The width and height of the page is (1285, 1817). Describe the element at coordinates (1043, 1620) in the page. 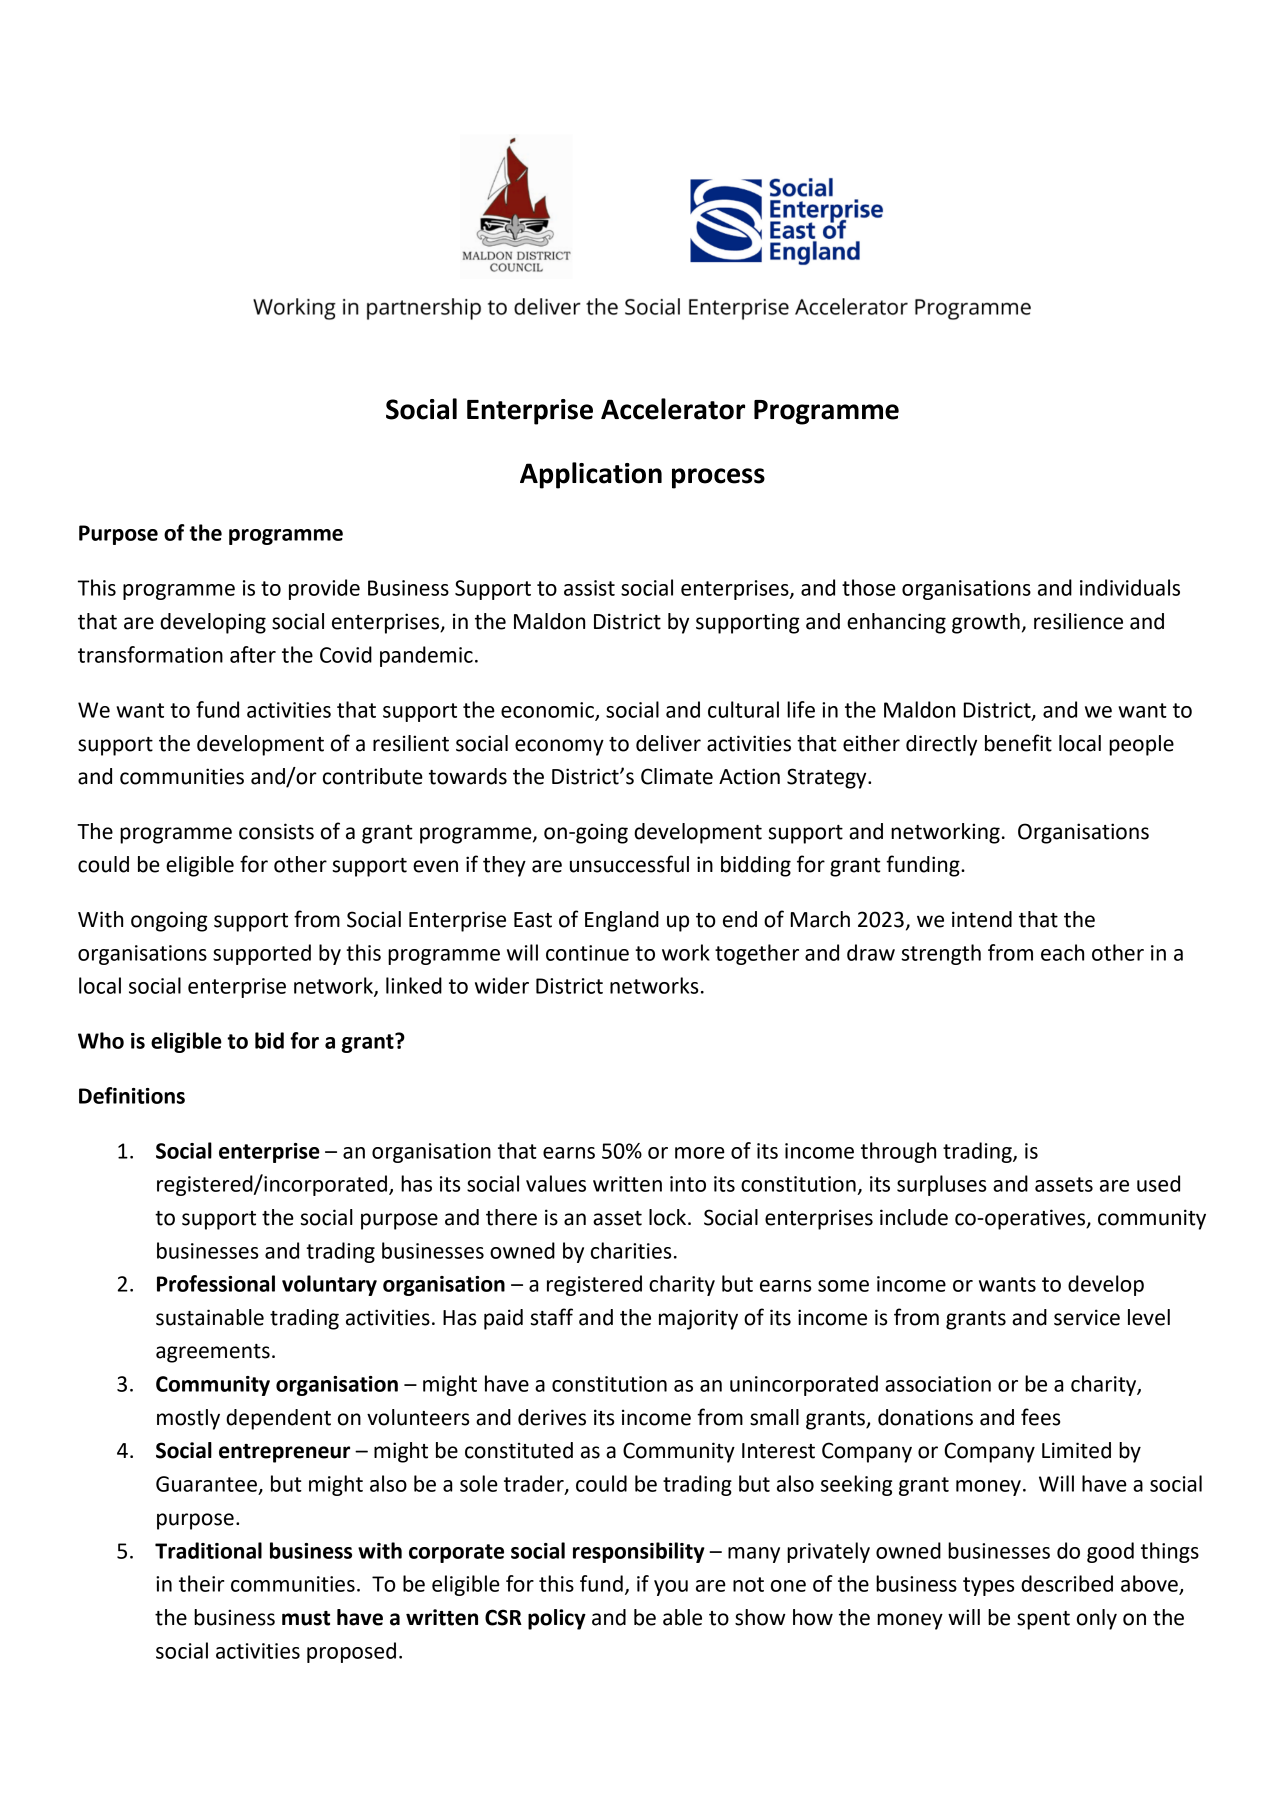

I see `spent` at that location.
